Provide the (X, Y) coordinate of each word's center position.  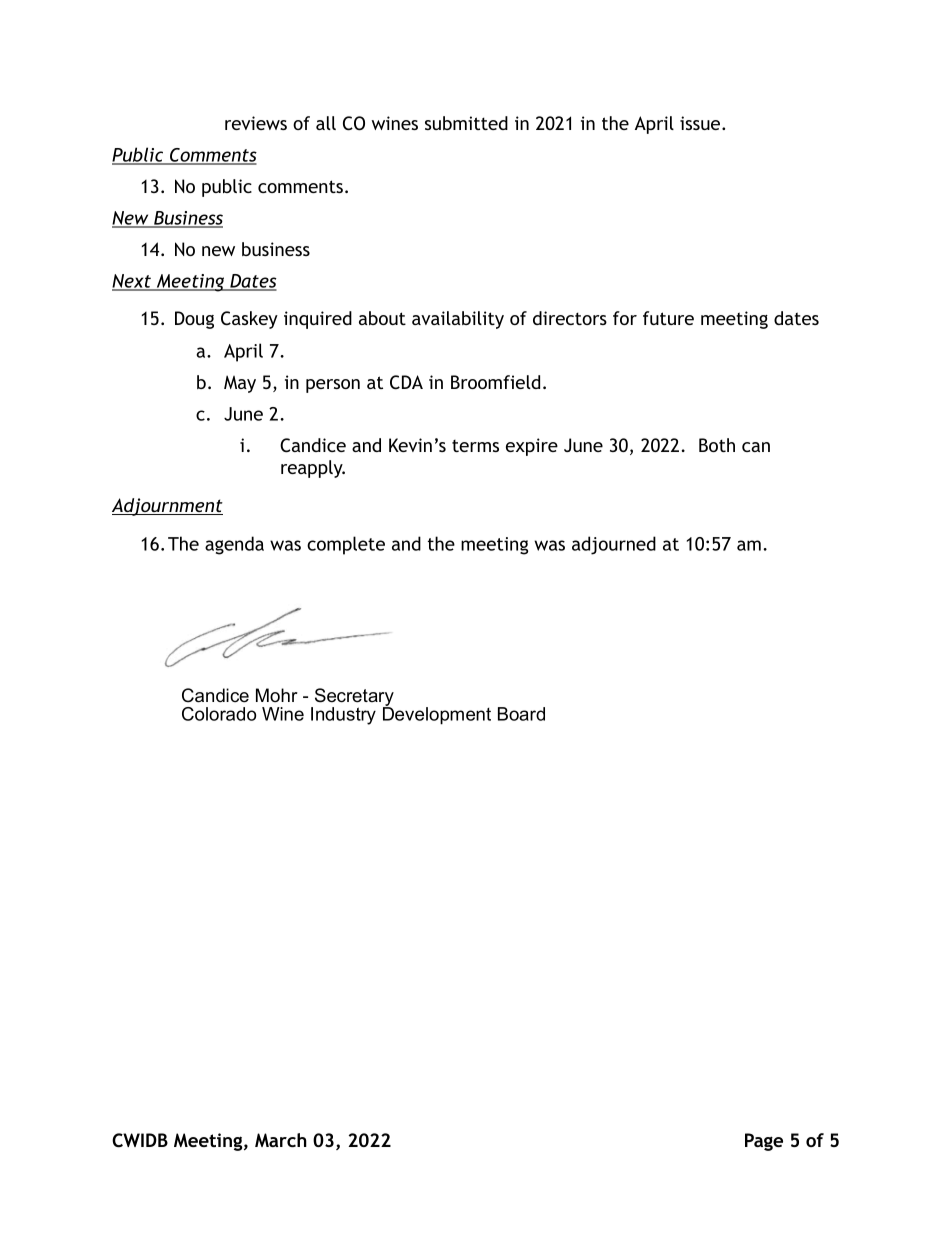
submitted (466, 123)
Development (437, 715)
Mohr (277, 695)
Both (717, 445)
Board (521, 714)
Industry (343, 716)
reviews (256, 123)
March (281, 1140)
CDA (406, 382)
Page (764, 1142)
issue (700, 123)
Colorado (219, 714)
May (240, 384)
